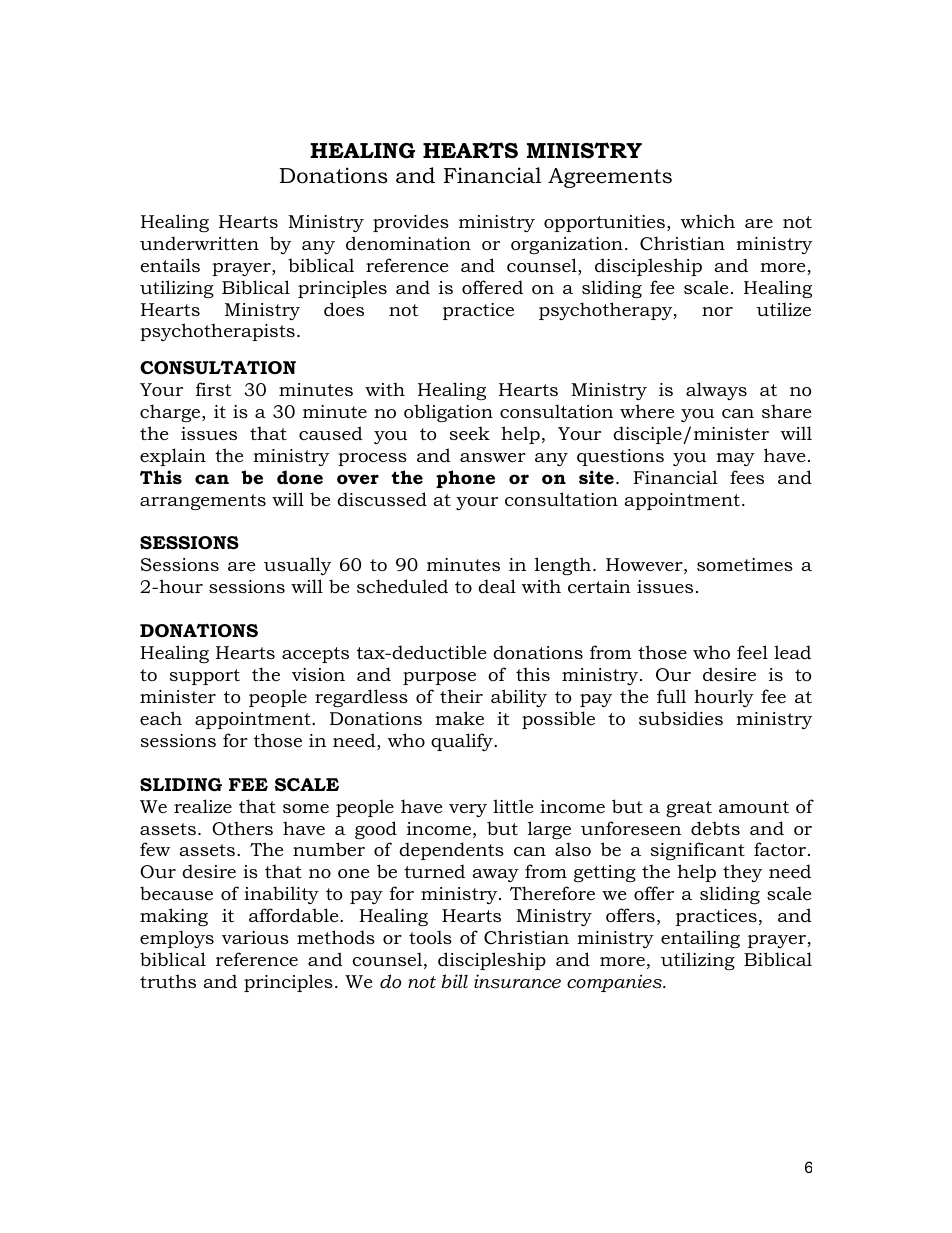 Image resolution: width=952 pixels, height=1233 pixels. Describe the element at coordinates (213, 389) in the screenshot. I see `first` at that location.
